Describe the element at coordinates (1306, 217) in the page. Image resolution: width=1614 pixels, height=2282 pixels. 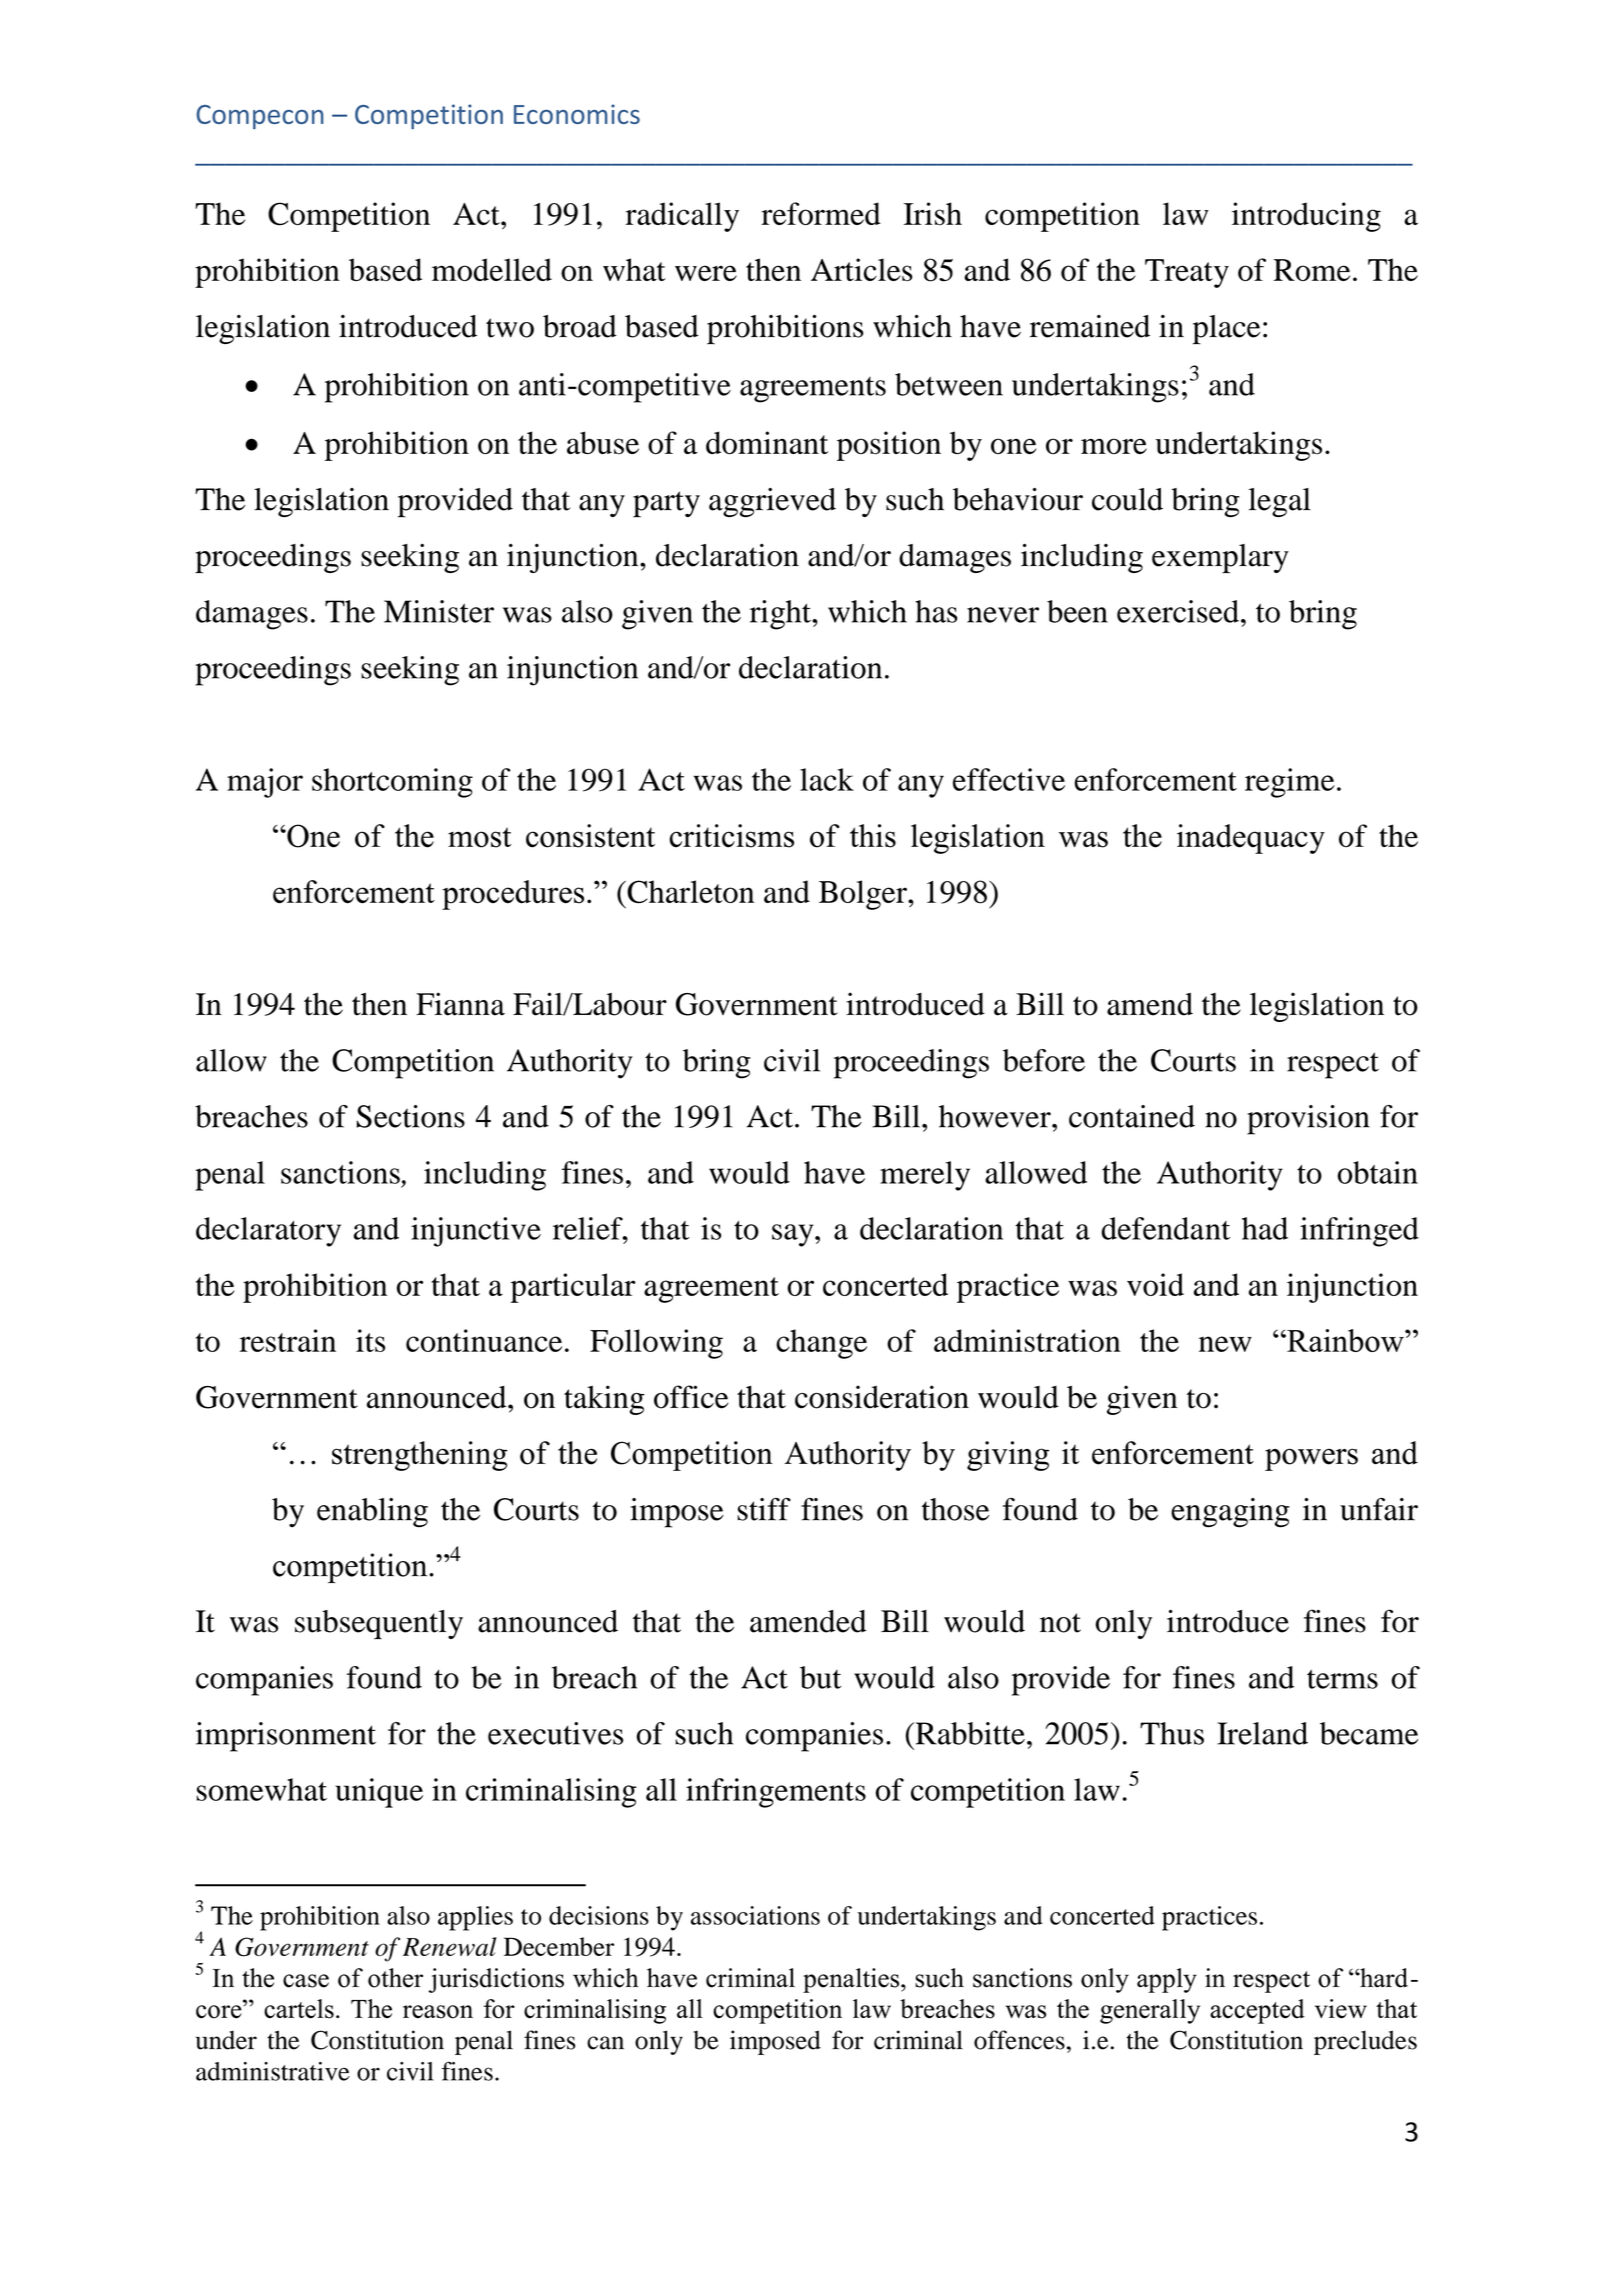
I see `introducing` at that location.
